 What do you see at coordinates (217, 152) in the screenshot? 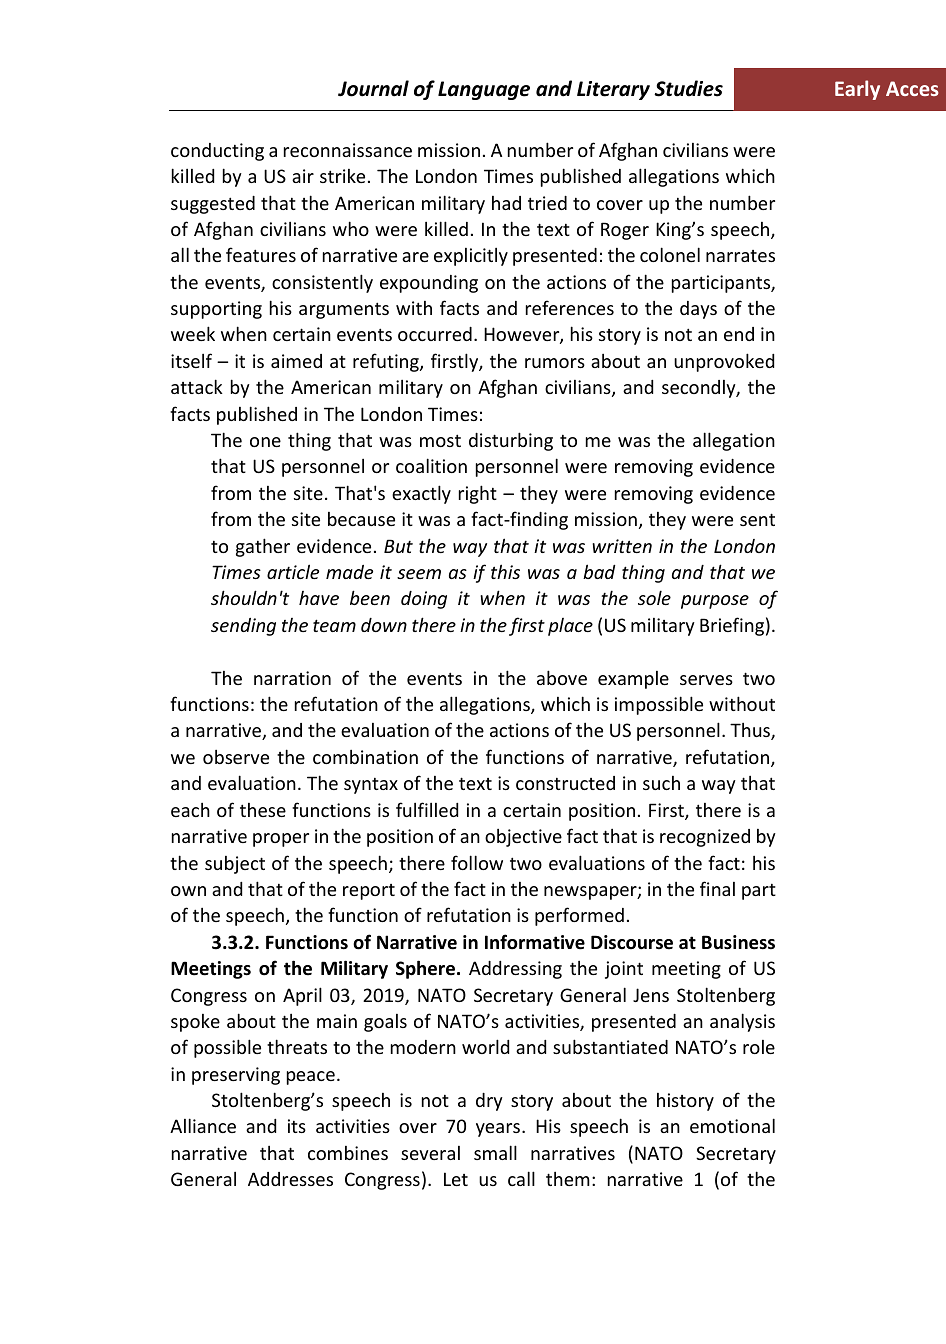
I see `conducting` at bounding box center [217, 152].
